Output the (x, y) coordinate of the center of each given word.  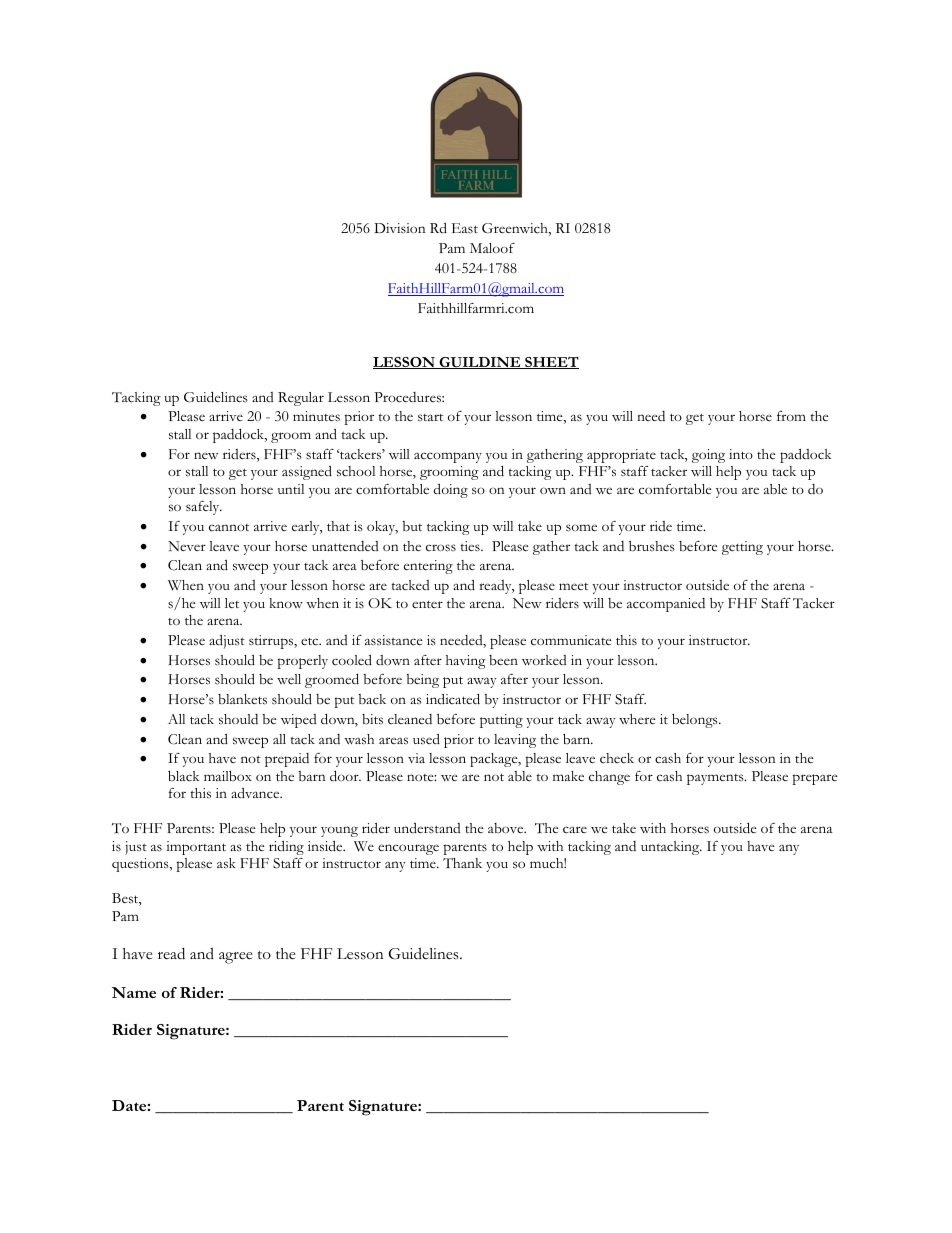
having (466, 662)
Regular (301, 399)
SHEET (551, 363)
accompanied (666, 605)
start (430, 417)
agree (236, 958)
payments (716, 779)
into (741, 454)
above (507, 828)
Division (400, 228)
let (232, 603)
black (183, 776)
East (465, 228)
